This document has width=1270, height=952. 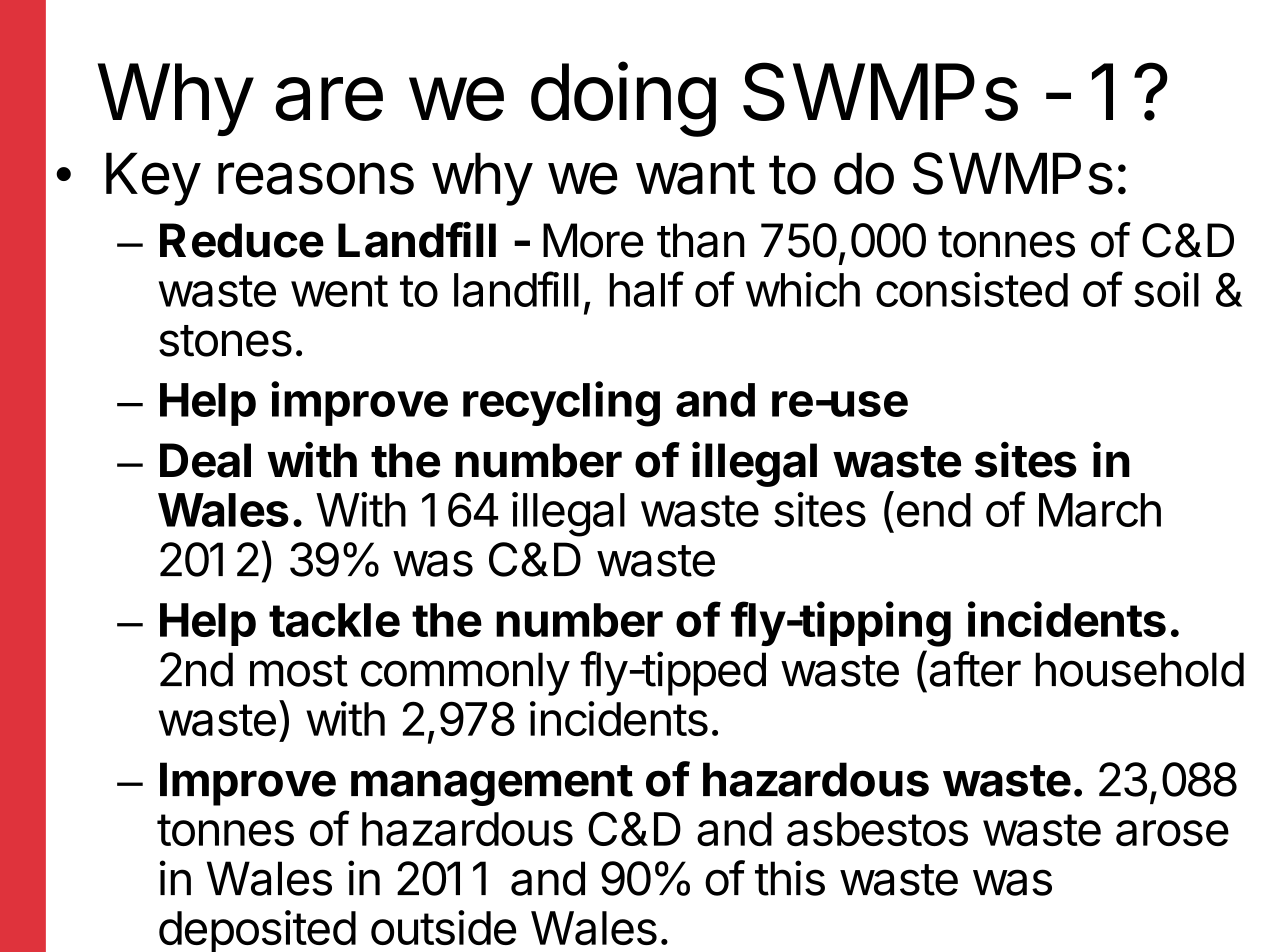 What do you see at coordinates (299, 671) in the document?
I see `most` at bounding box center [299, 671].
